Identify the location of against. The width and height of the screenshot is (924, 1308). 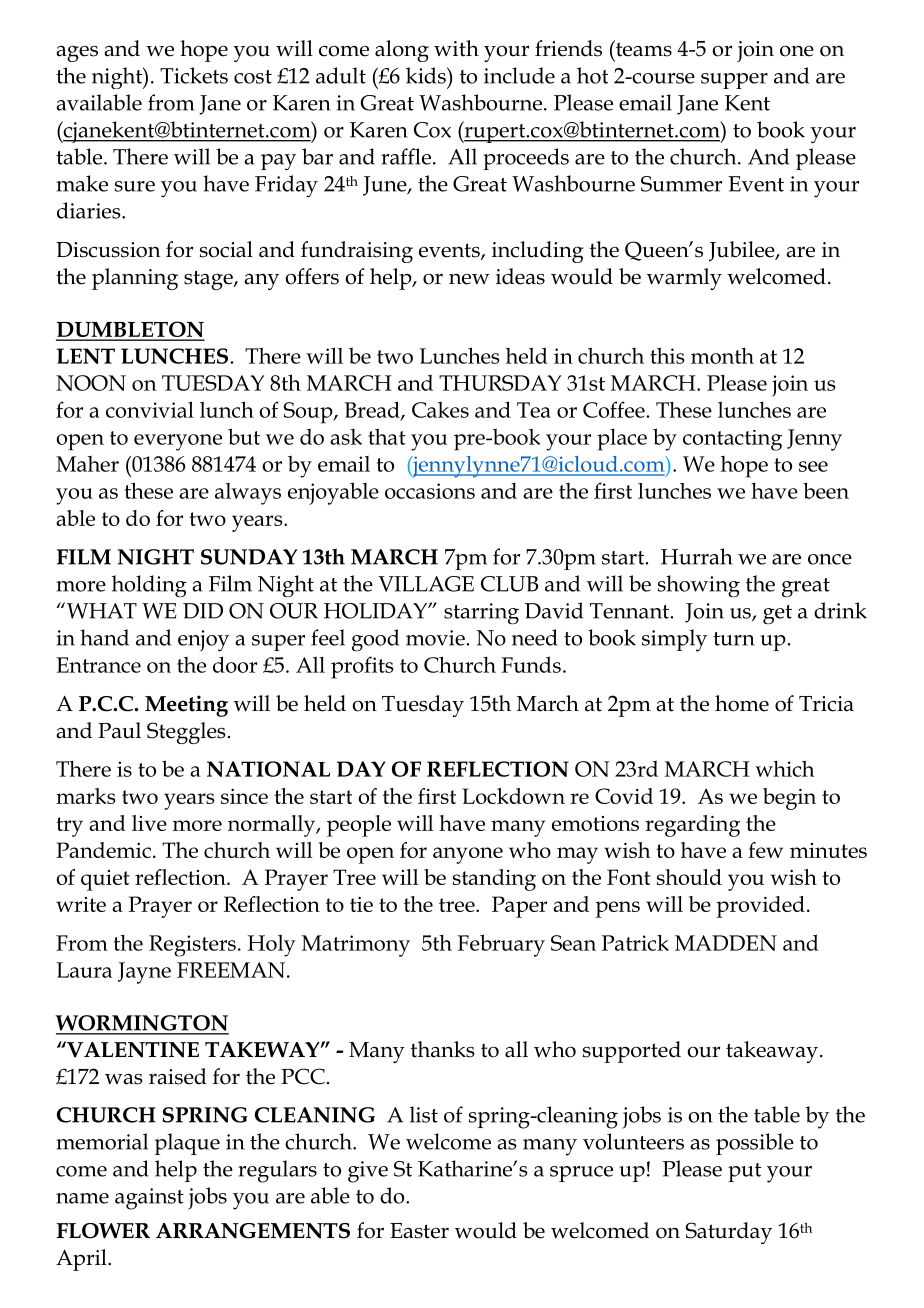
(149, 1199).
